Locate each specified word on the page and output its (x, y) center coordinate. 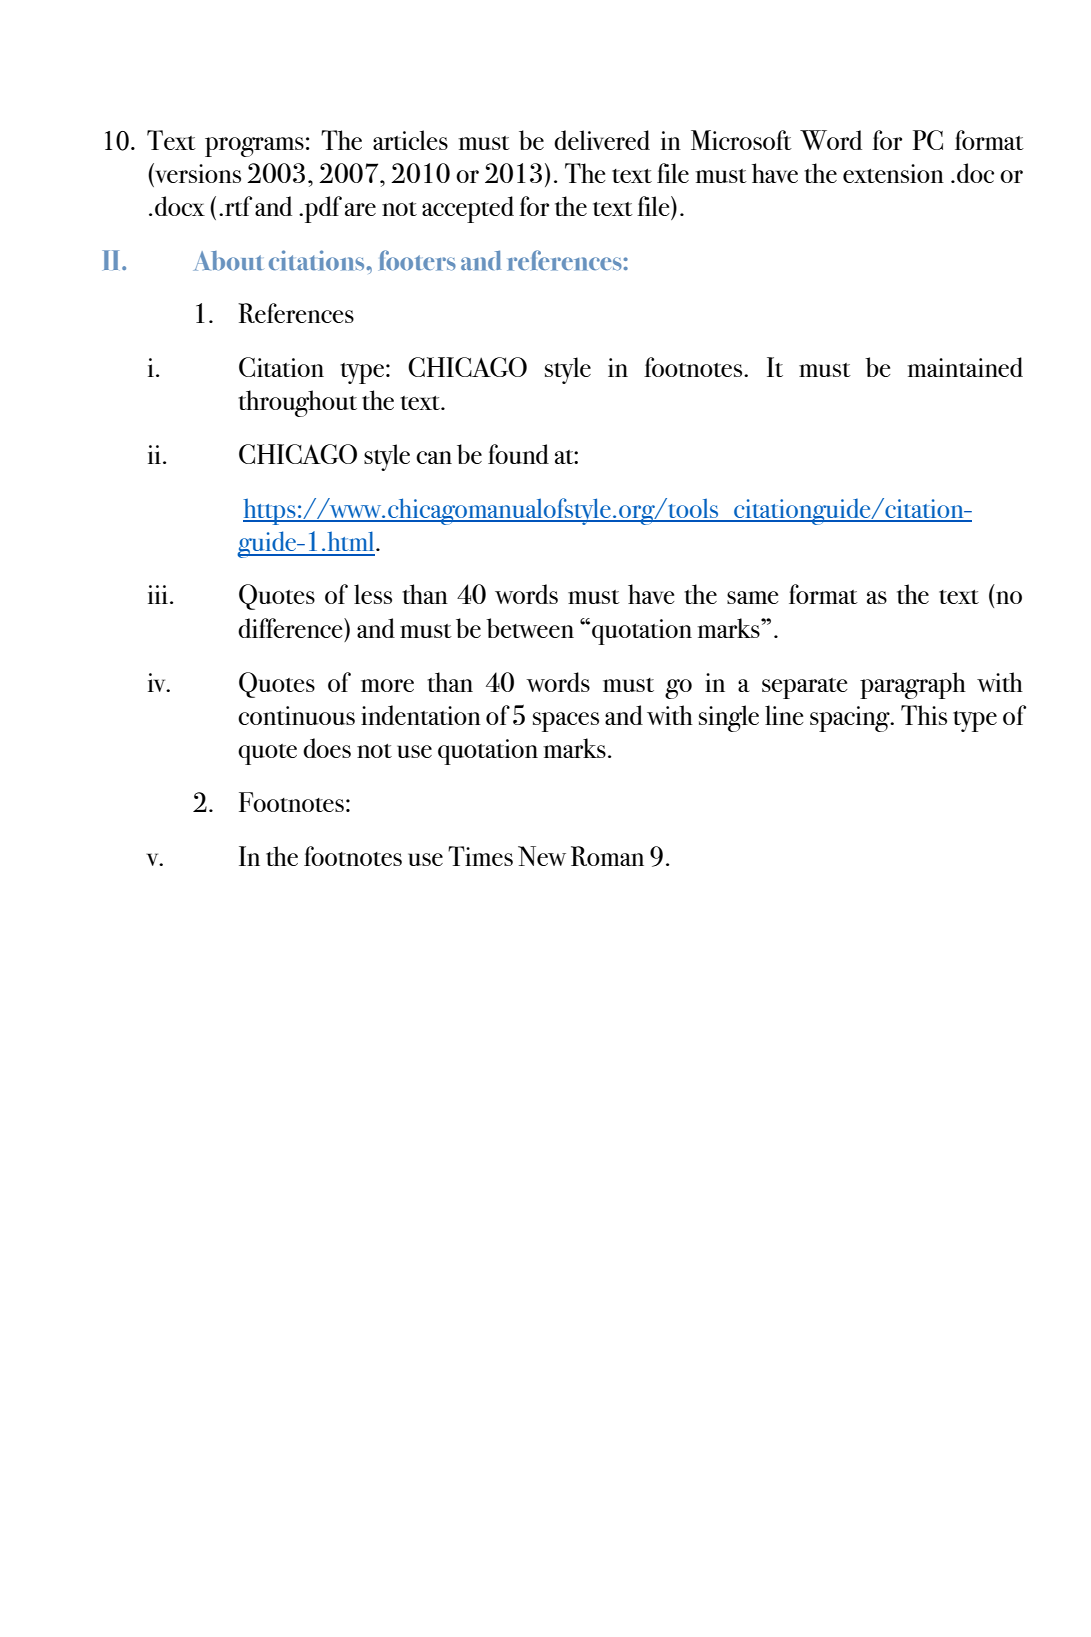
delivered (602, 140)
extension (893, 173)
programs (254, 147)
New (542, 856)
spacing (851, 719)
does (327, 748)
